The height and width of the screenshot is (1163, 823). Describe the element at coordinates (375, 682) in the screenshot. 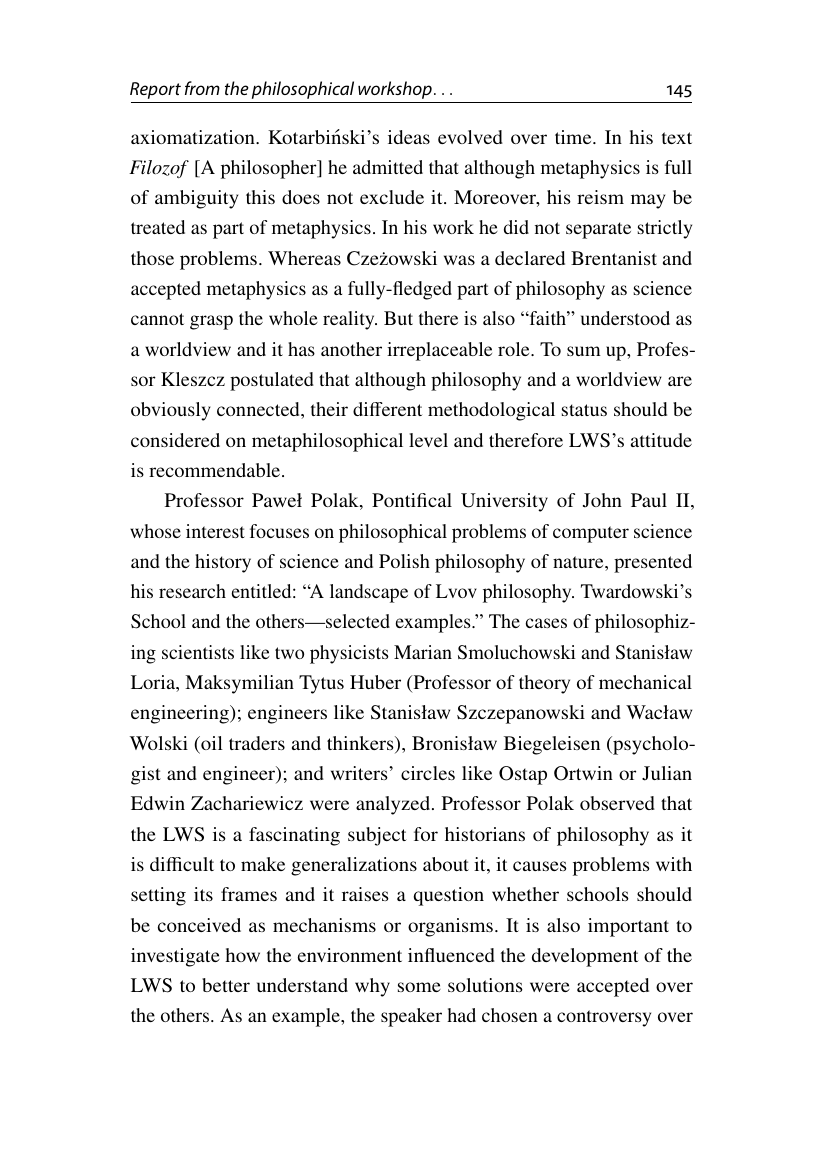

I see `Huber` at that location.
